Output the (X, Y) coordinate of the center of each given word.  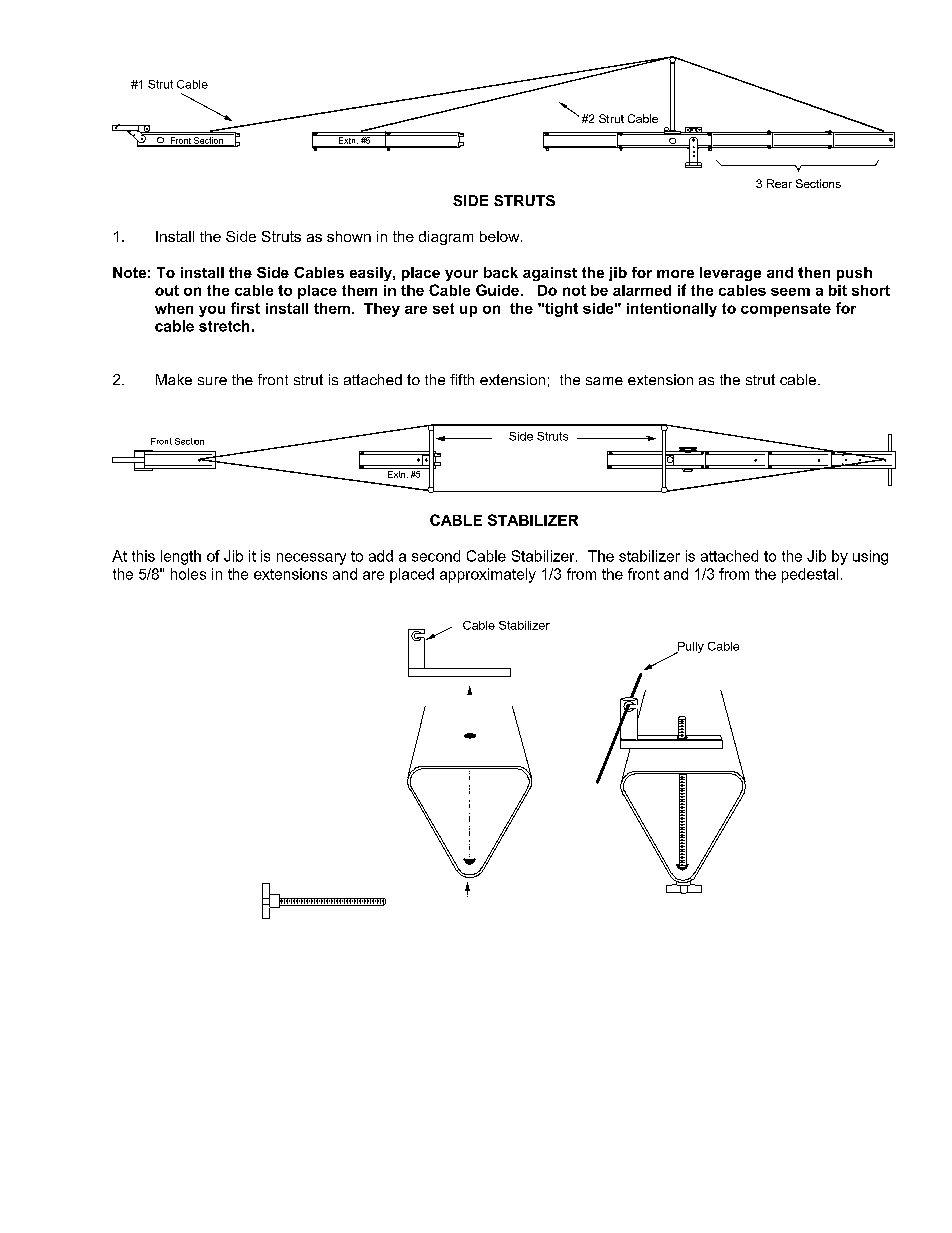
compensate (786, 310)
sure (212, 381)
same (604, 381)
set (443, 308)
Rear (779, 183)
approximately (488, 575)
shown (349, 236)
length (181, 557)
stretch (224, 326)
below (501, 236)
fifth (462, 379)
